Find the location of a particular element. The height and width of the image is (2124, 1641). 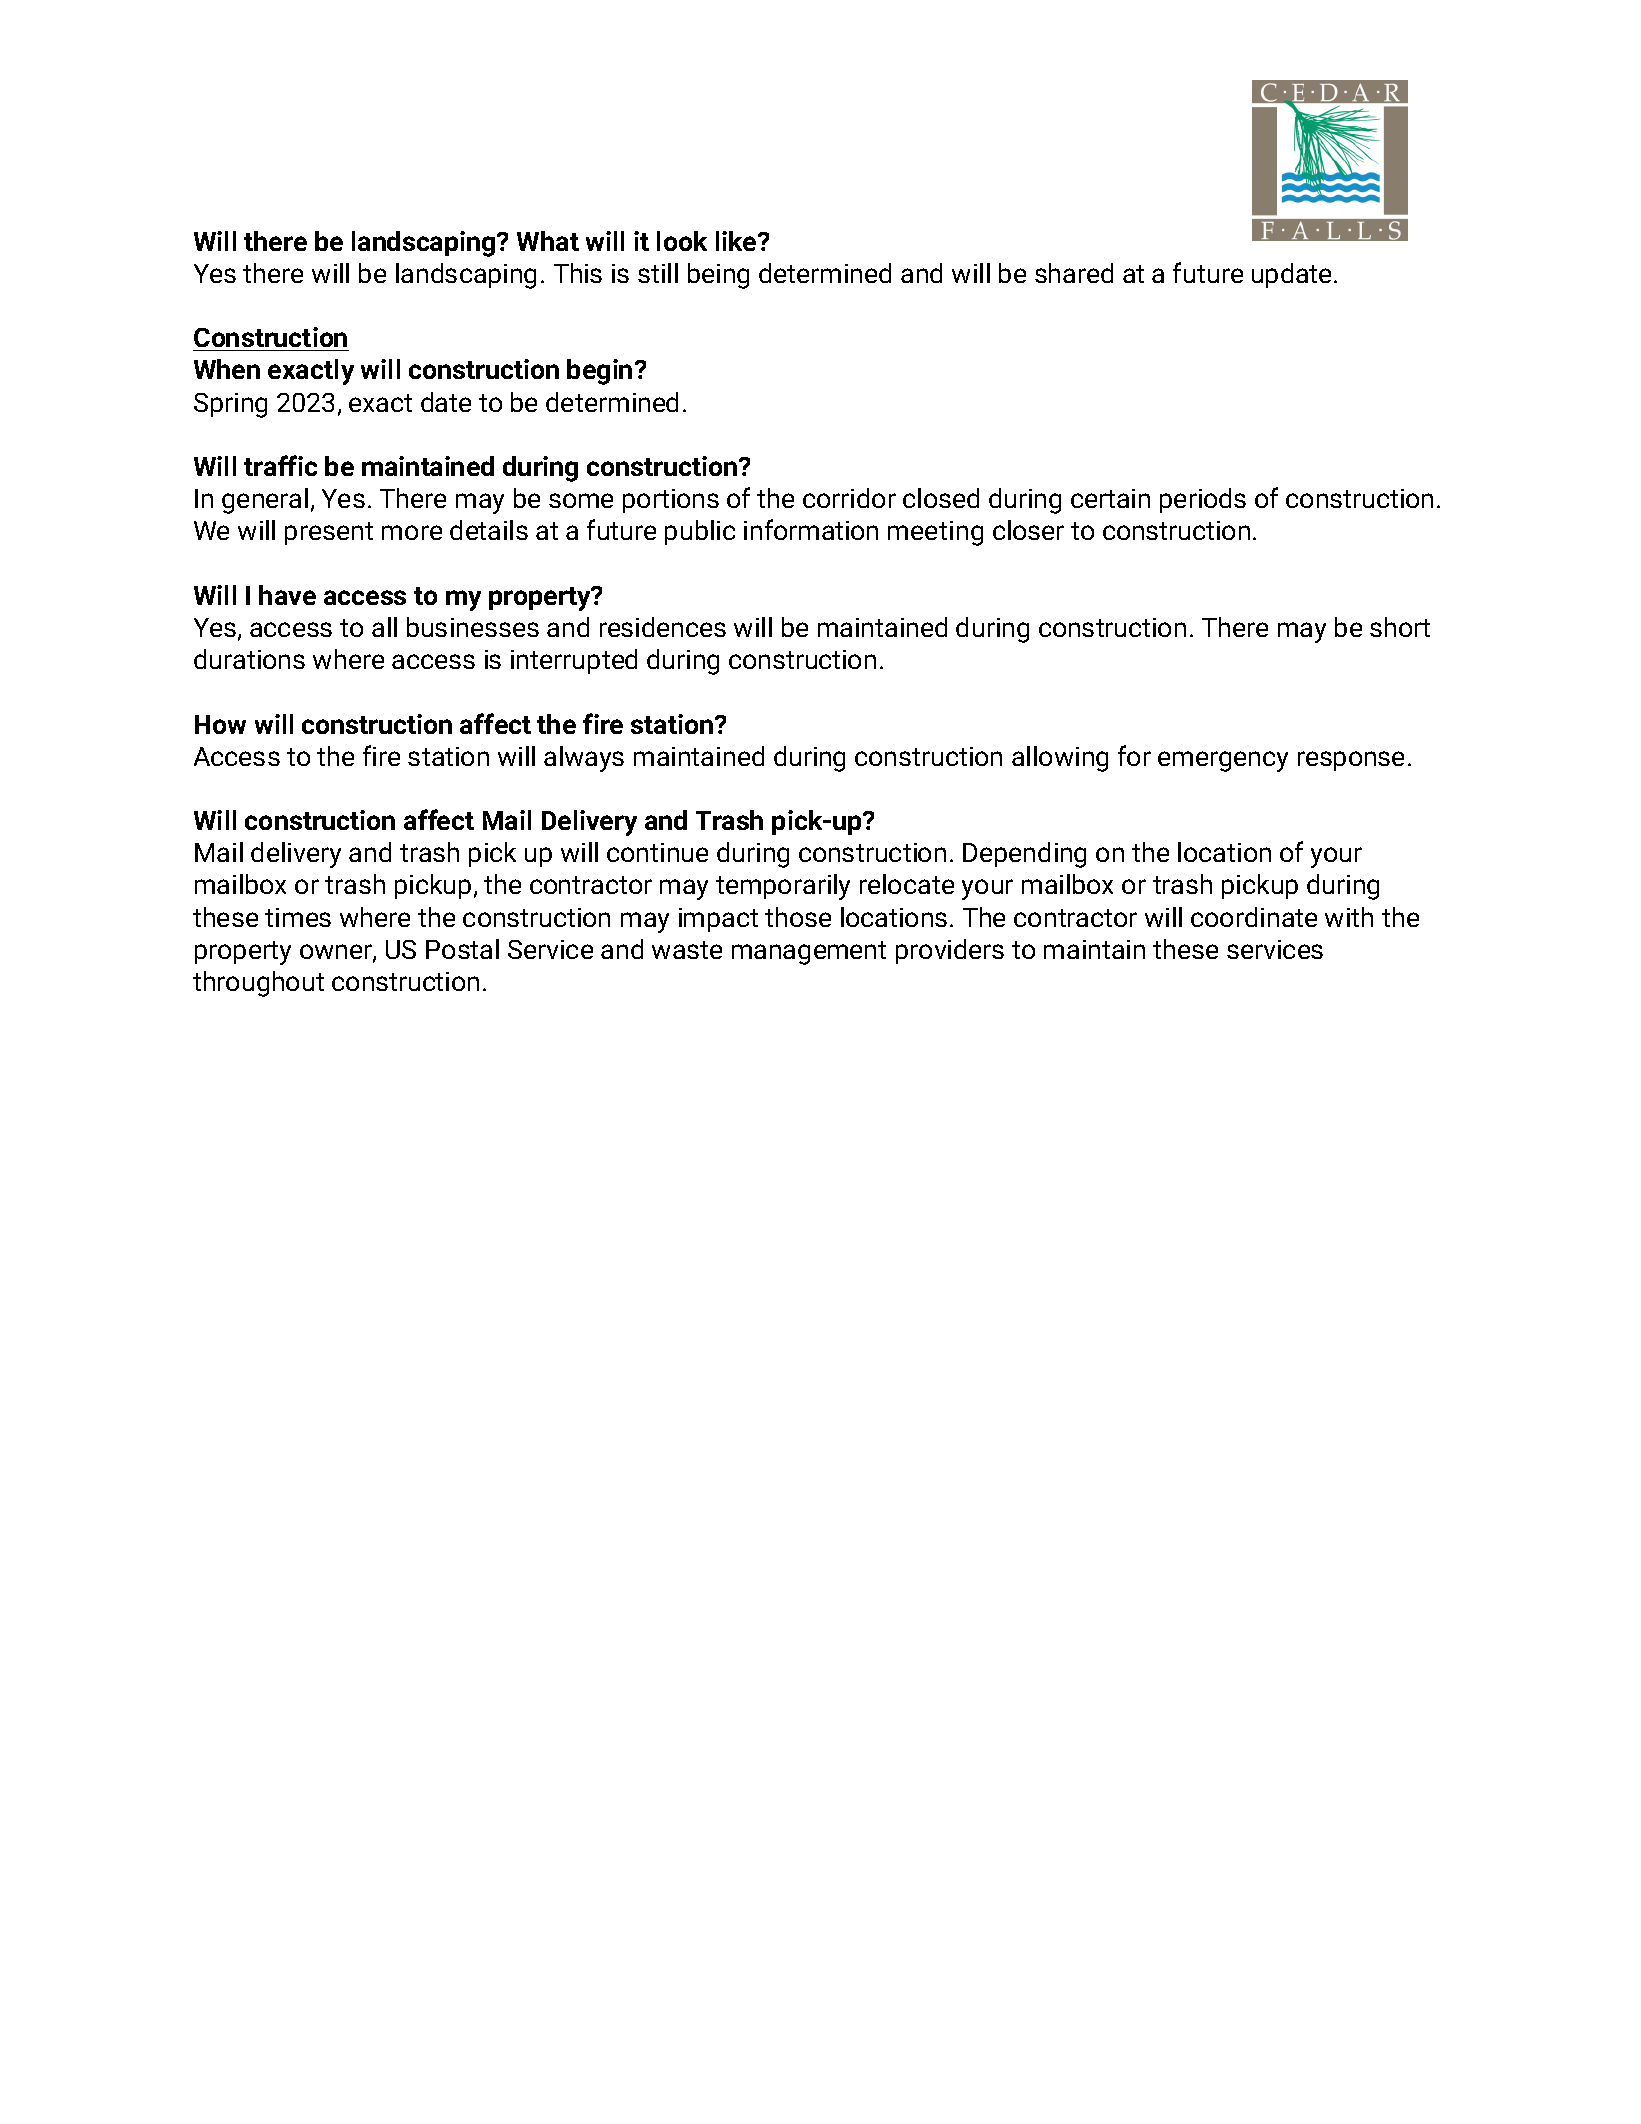

present is located at coordinates (329, 533).
